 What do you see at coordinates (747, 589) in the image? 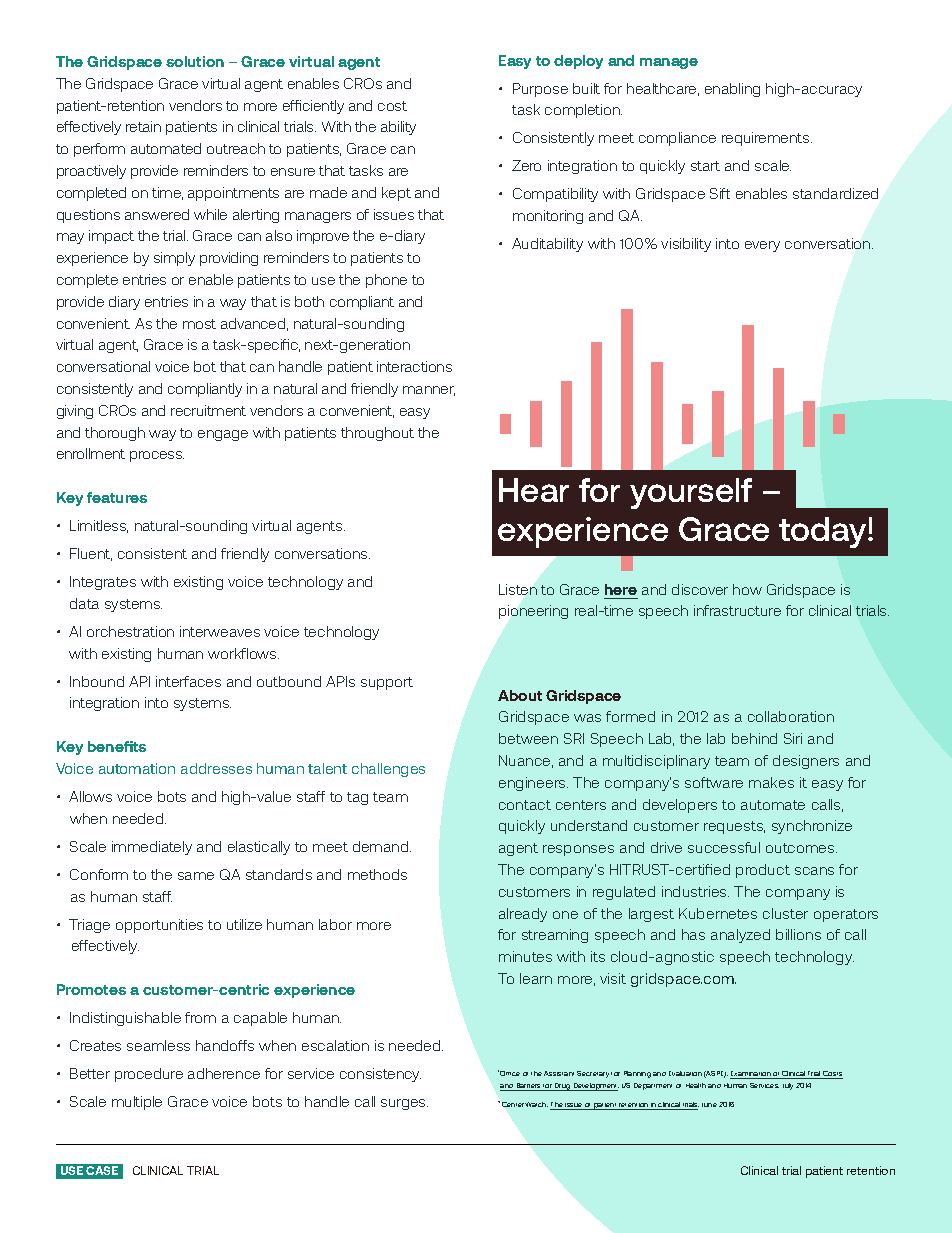
I see `how` at bounding box center [747, 589].
